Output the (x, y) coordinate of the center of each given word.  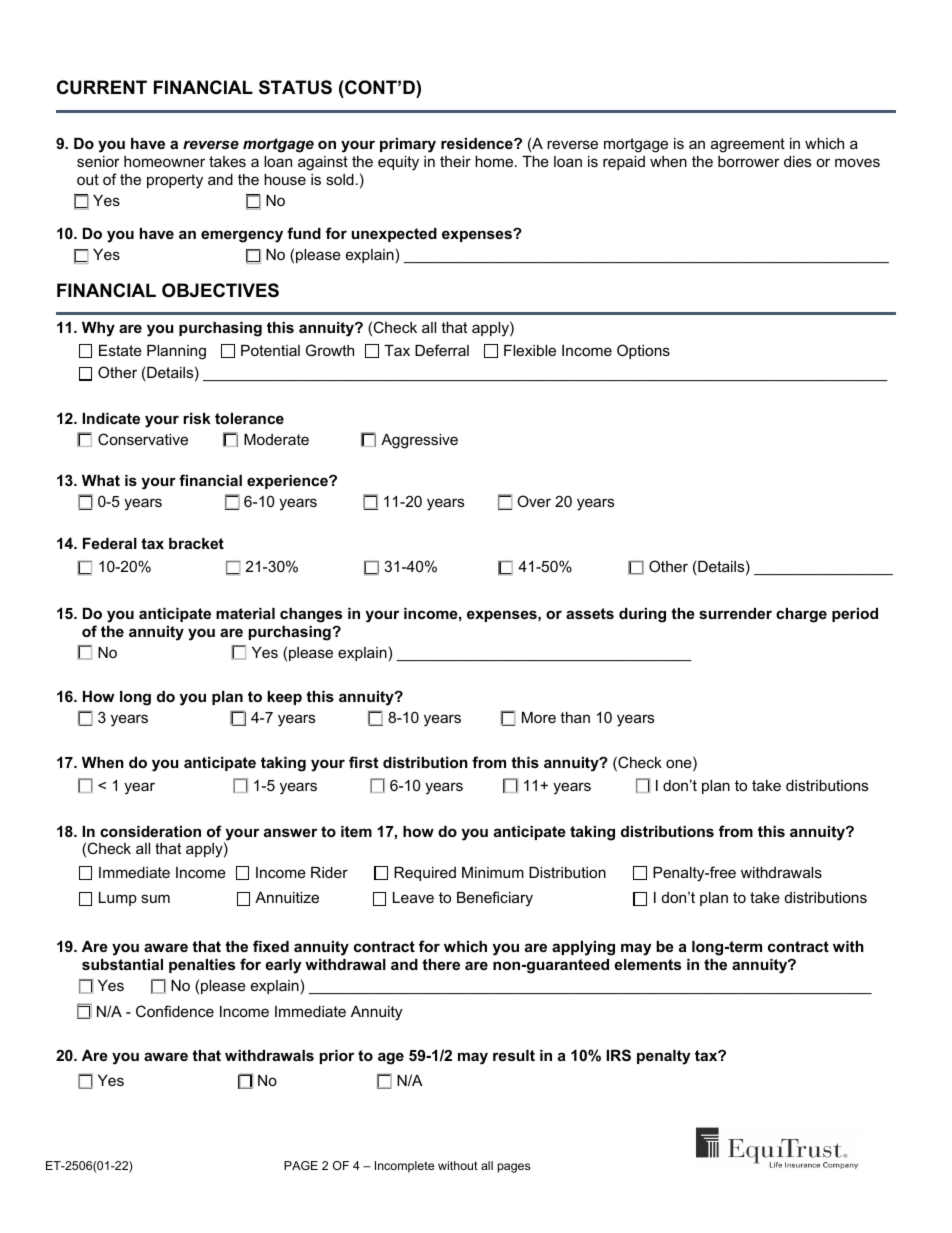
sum (155, 898)
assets (590, 613)
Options (643, 351)
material (245, 613)
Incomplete (404, 1167)
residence (478, 143)
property (175, 181)
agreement (748, 145)
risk (197, 418)
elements (647, 964)
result (514, 1055)
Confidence (175, 1011)
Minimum (493, 872)
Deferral (442, 350)
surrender (735, 613)
